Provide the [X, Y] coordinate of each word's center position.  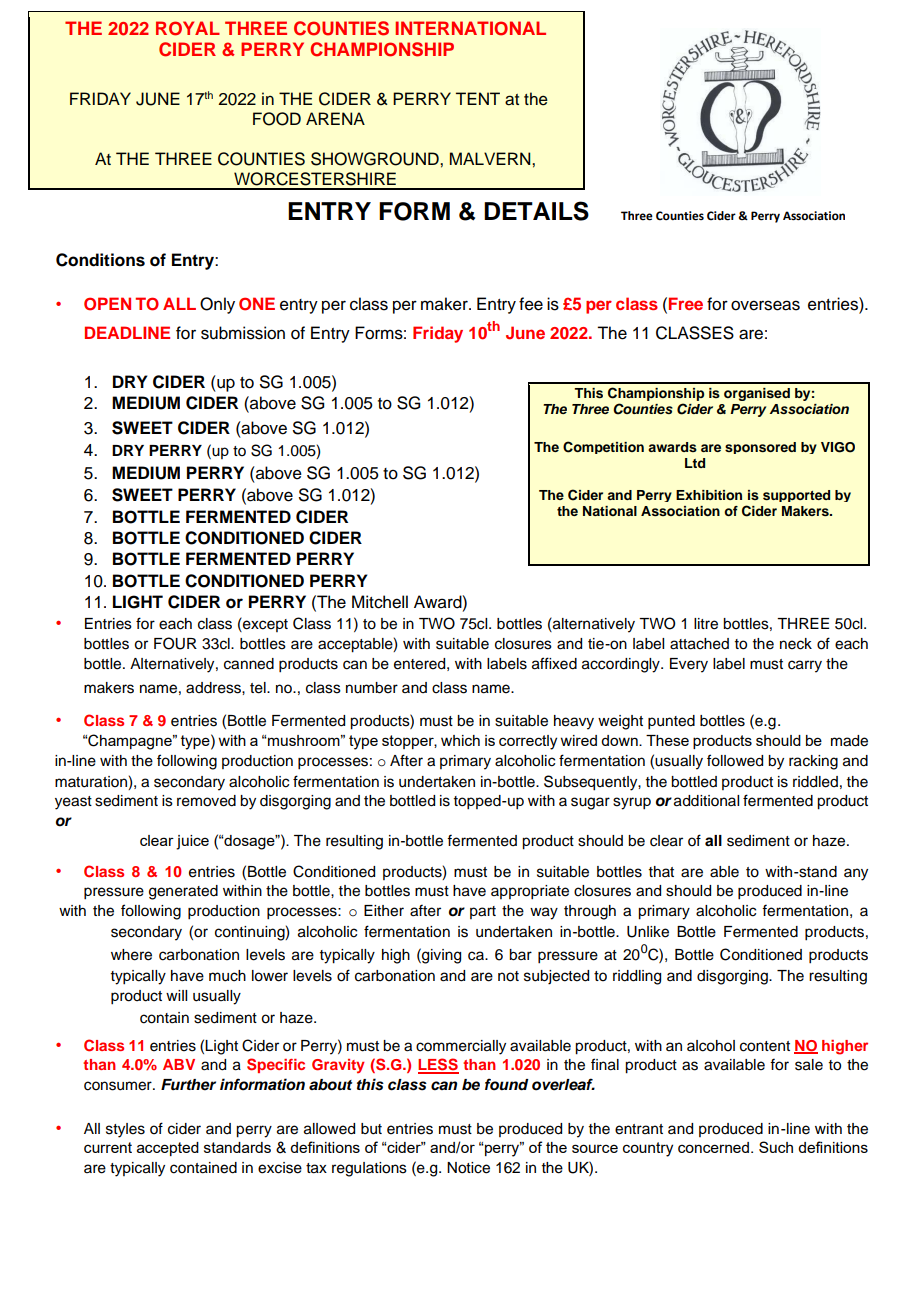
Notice [468, 1168]
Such [776, 1147]
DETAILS [536, 211]
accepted [168, 1149]
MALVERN [491, 158]
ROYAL [188, 28]
